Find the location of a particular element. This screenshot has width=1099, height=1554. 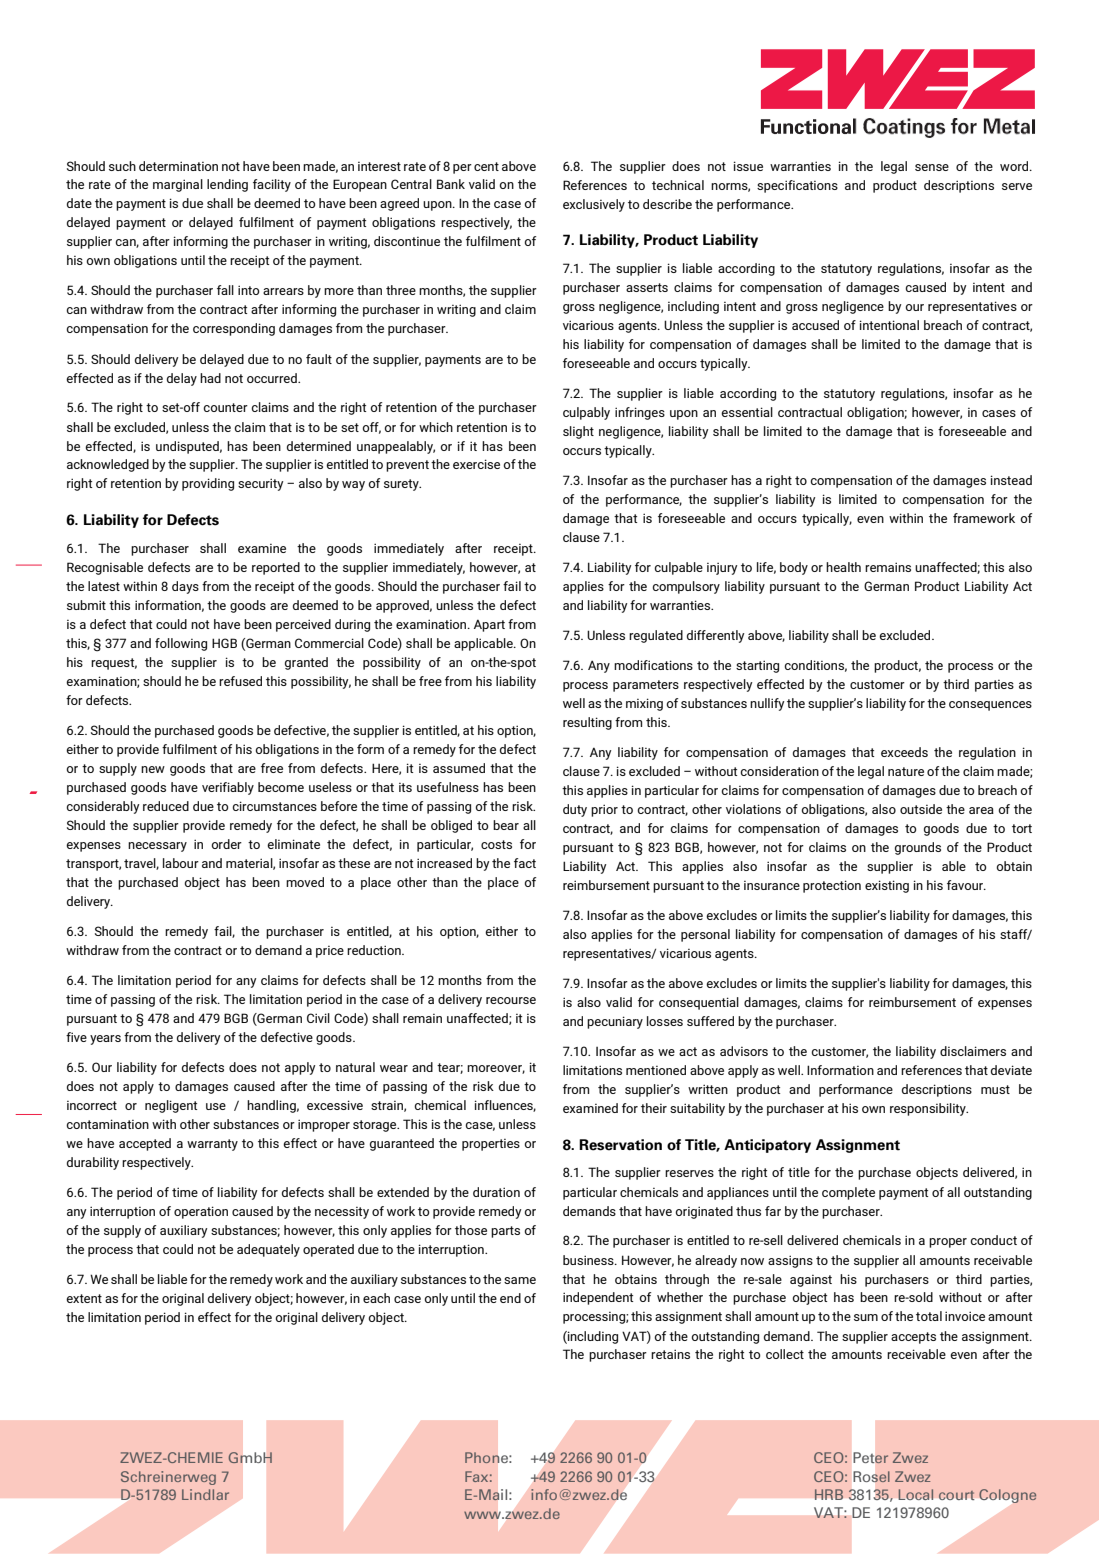

exclusively is located at coordinates (594, 205).
